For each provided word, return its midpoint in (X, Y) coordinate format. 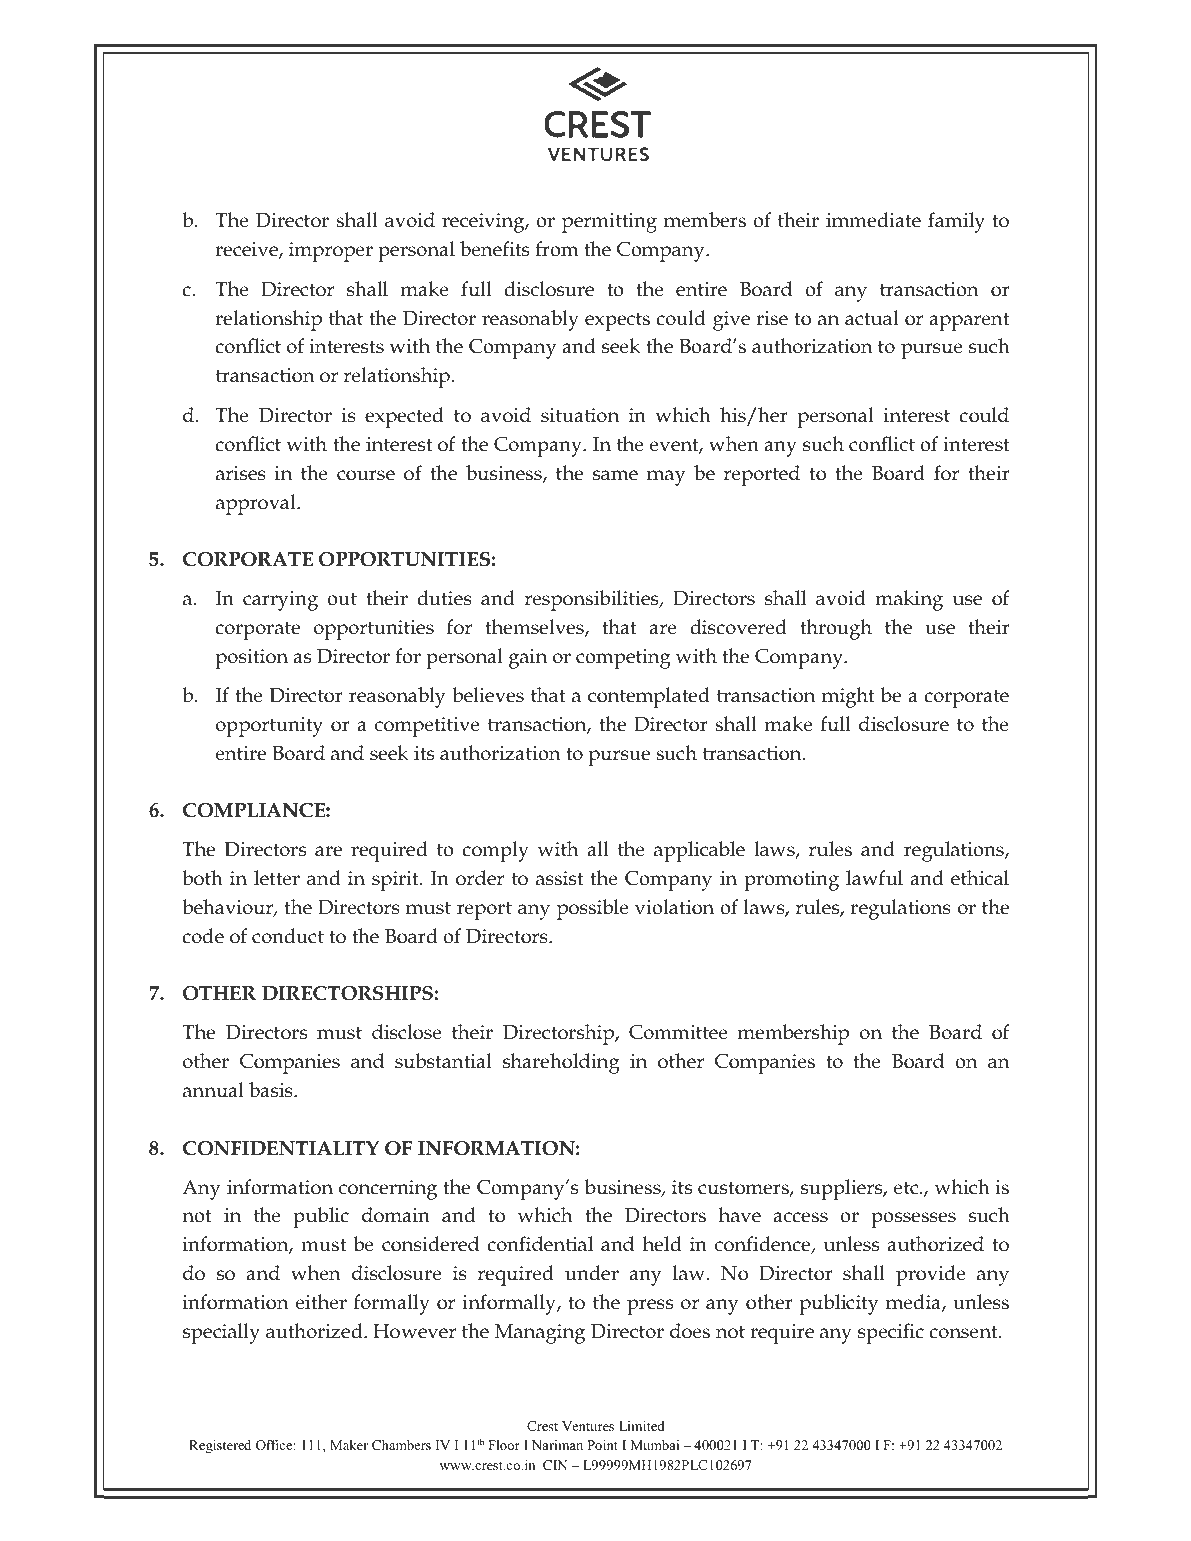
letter (277, 878)
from (557, 249)
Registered (220, 1446)
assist (560, 878)
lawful (874, 878)
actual (872, 318)
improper (331, 252)
